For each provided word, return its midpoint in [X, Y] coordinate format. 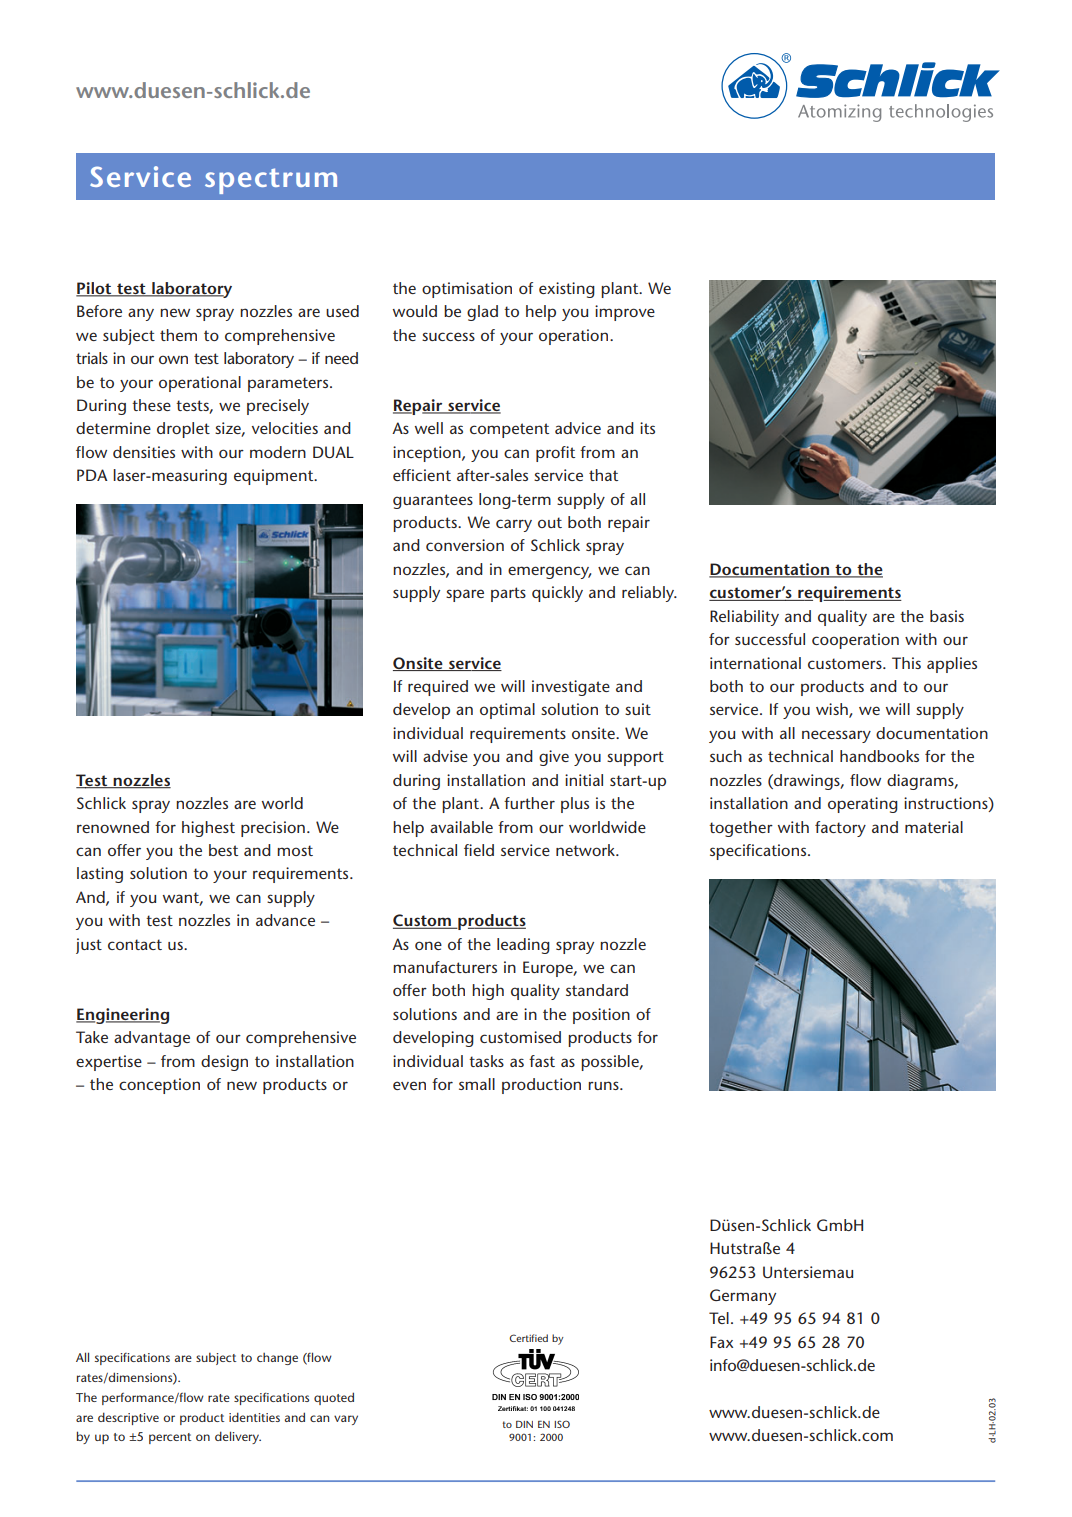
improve [625, 313]
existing [567, 290]
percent [170, 1438]
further [529, 803]
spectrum [271, 181]
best [223, 850]
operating [863, 805]
